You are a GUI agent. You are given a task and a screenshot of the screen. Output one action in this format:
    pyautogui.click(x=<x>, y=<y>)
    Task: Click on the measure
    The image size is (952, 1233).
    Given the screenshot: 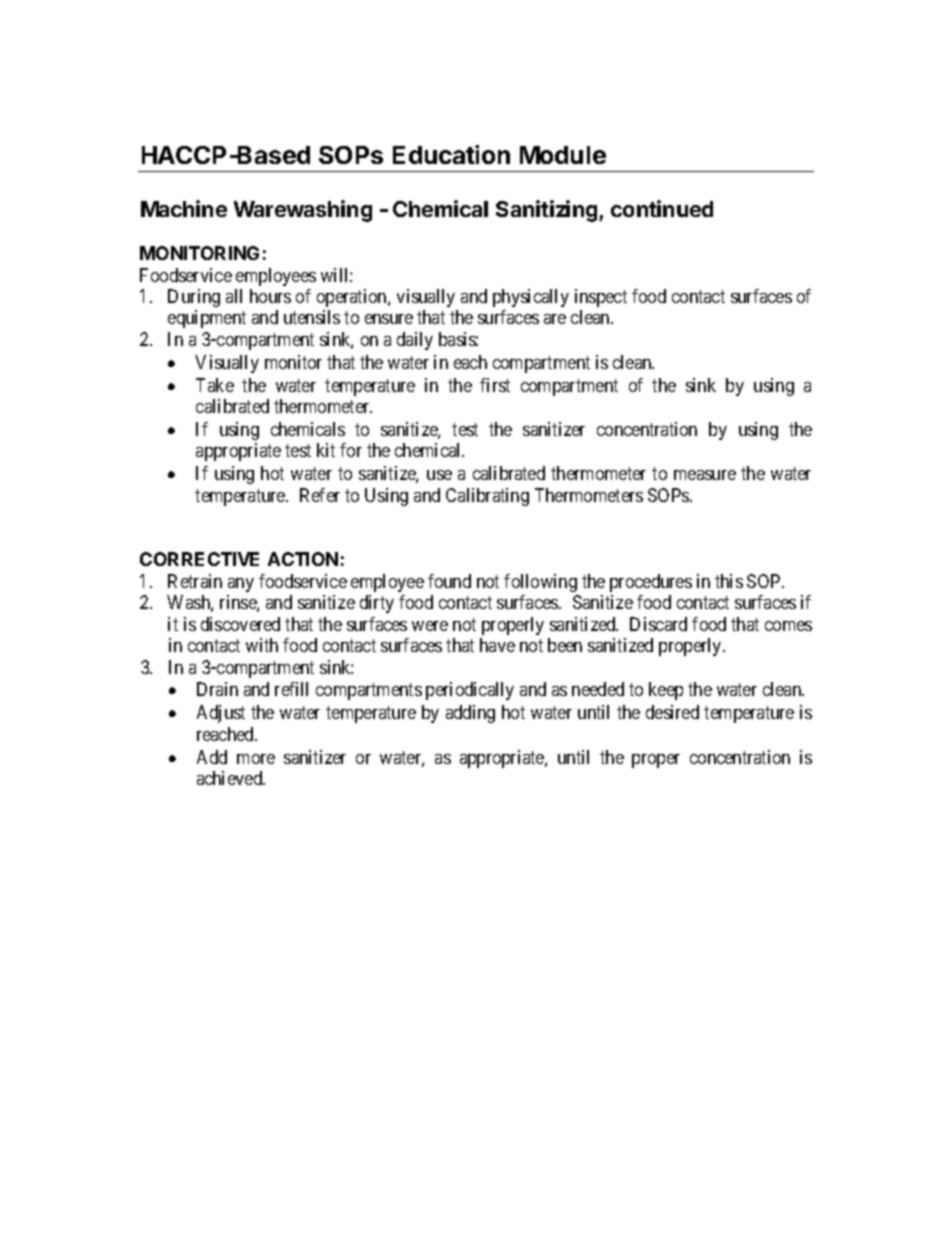 What is the action you would take?
    pyautogui.click(x=705, y=475)
